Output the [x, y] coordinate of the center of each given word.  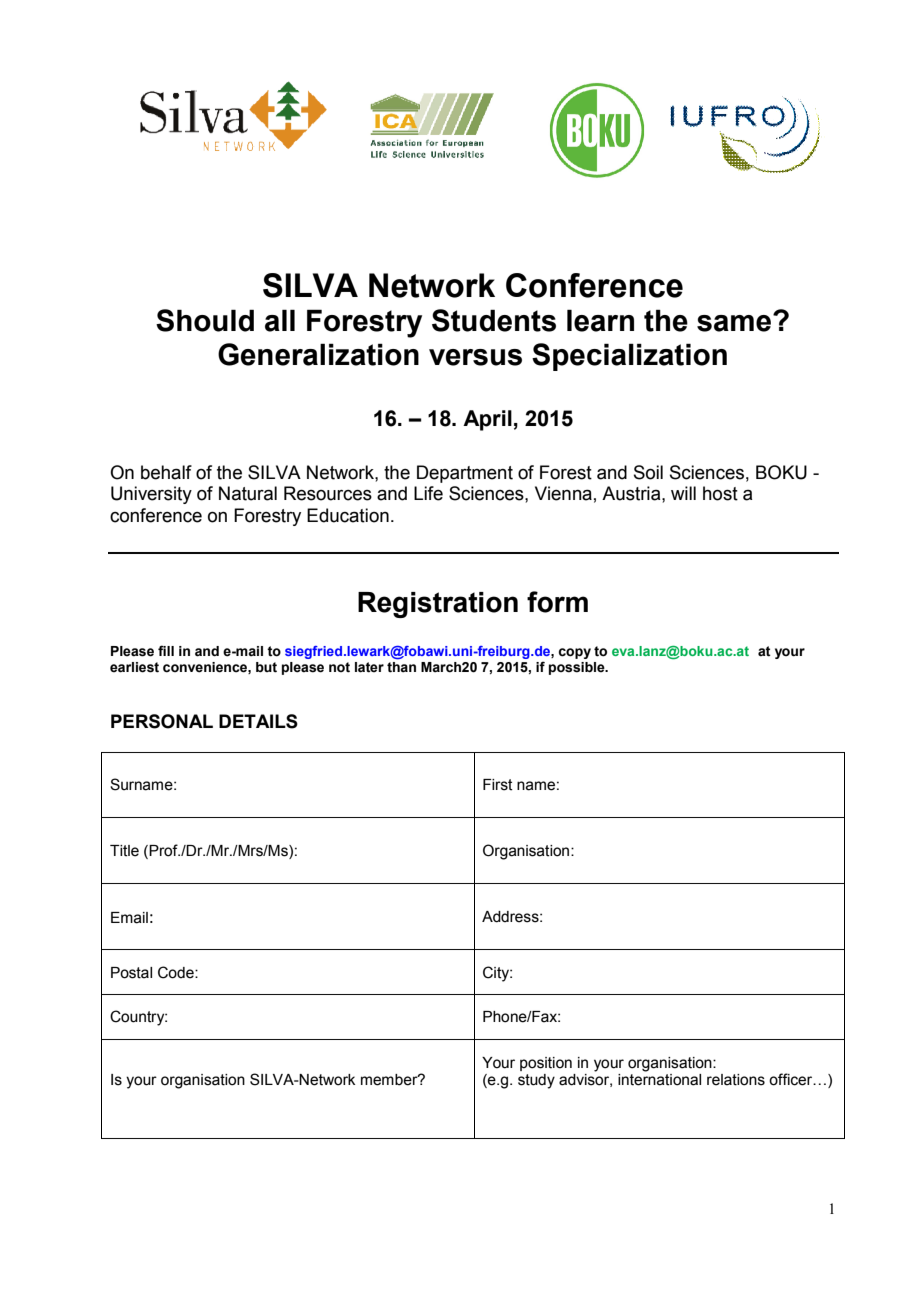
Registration [438, 605]
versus [475, 357]
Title [124, 851]
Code [177, 972]
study [536, 1081]
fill [166, 650]
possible [578, 668]
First [498, 785]
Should [205, 320]
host [720, 493]
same [734, 323]
